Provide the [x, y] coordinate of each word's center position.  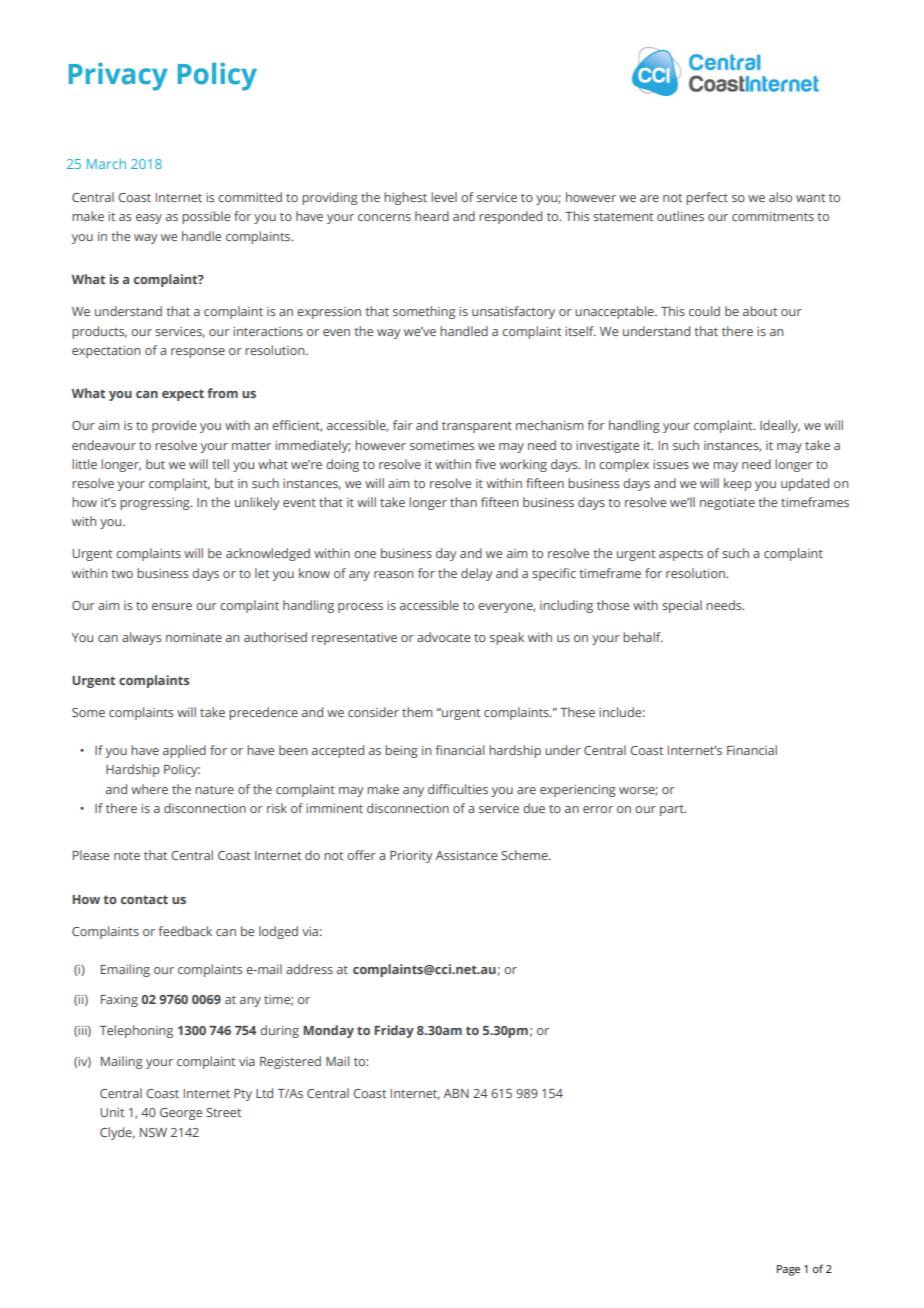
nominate [194, 637]
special [682, 606]
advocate [443, 637]
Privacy [118, 76]
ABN [456, 1093]
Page [788, 1270]
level [444, 197]
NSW [153, 1132]
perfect [707, 198]
